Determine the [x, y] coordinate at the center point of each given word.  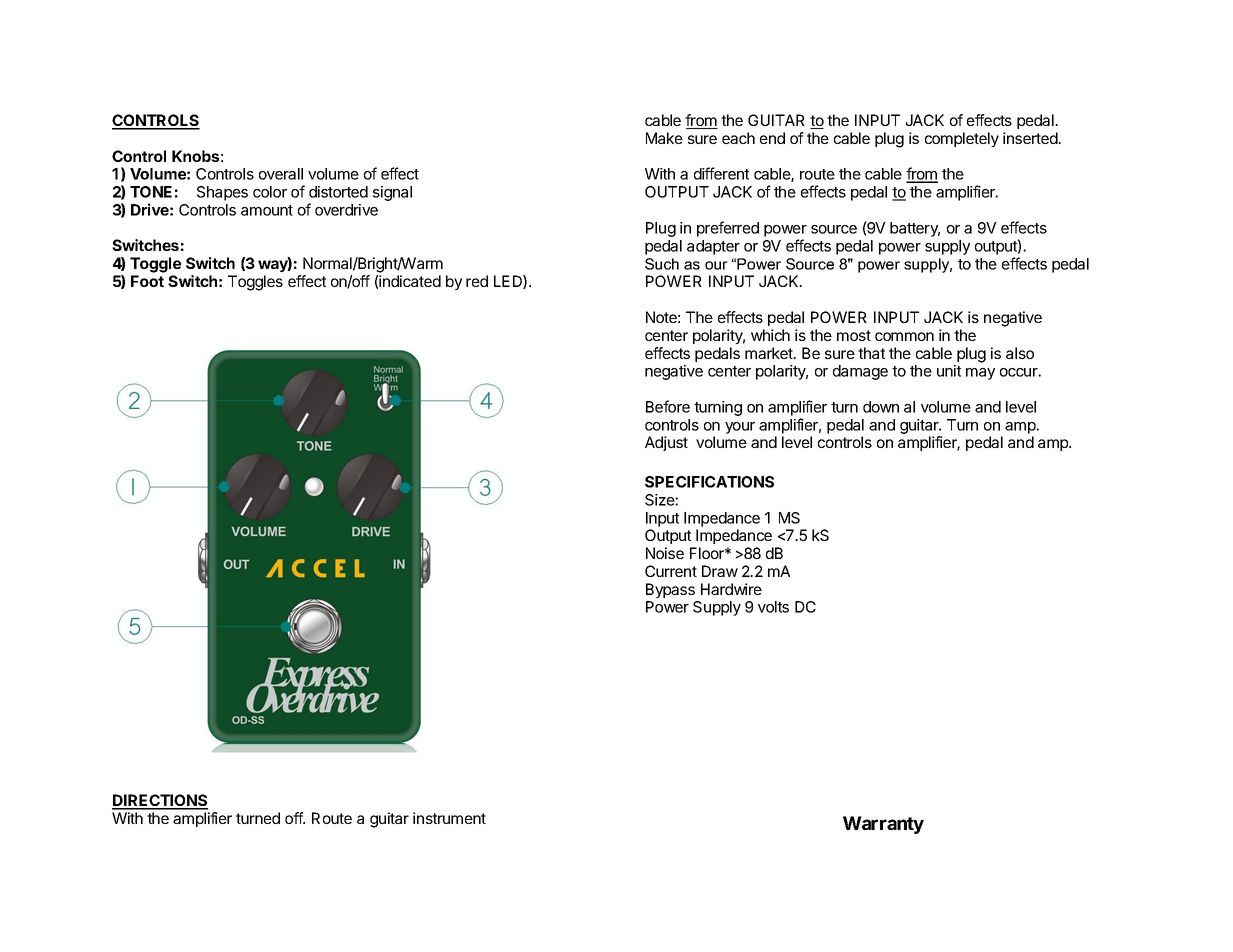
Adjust [666, 443]
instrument [449, 818]
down [881, 407]
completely [962, 139]
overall [281, 174]
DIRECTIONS [160, 801]
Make [664, 138]
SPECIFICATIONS [709, 482]
